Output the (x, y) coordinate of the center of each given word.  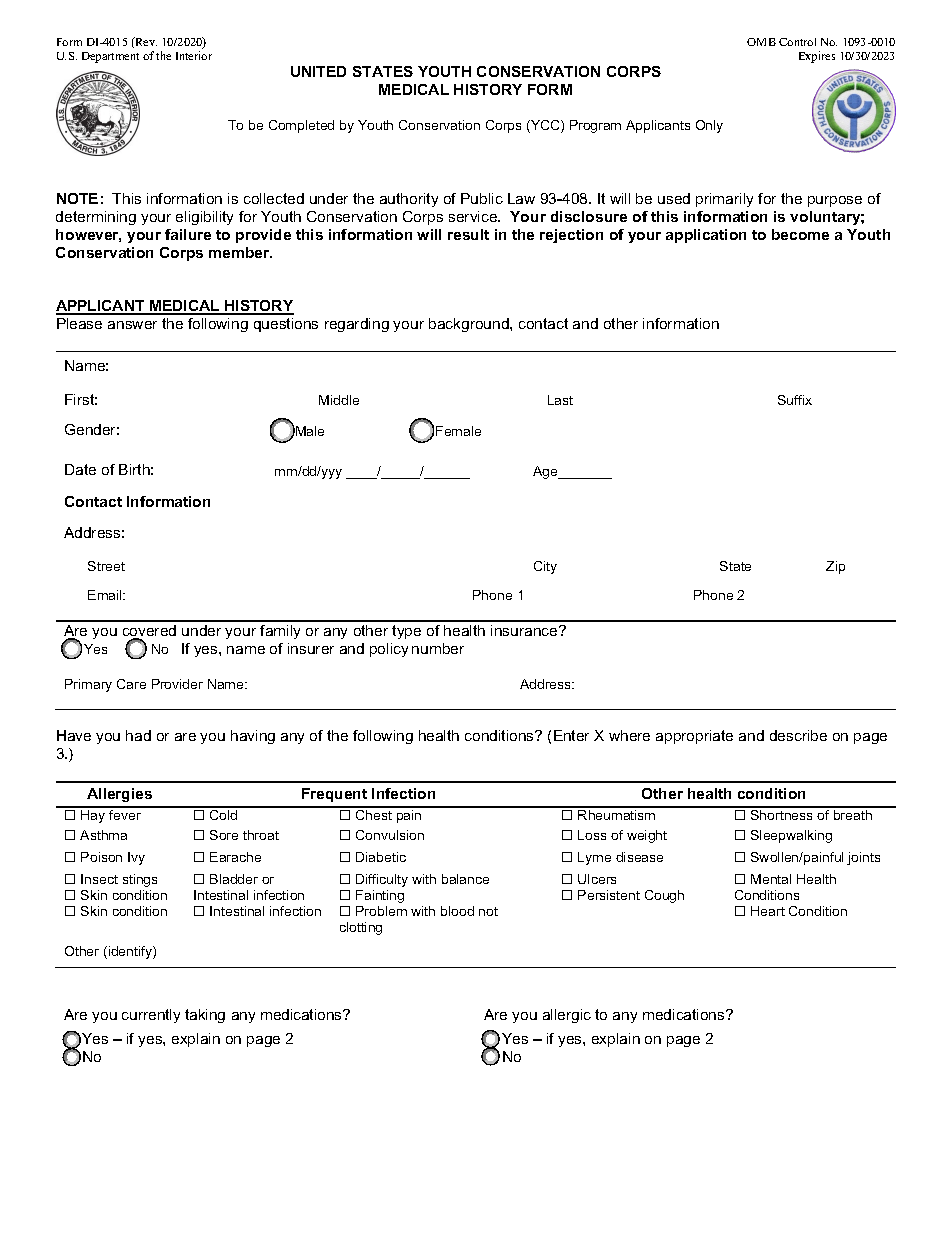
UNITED (318, 71)
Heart (768, 911)
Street (106, 566)
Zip (835, 567)
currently (151, 1016)
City (545, 567)
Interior (194, 55)
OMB (761, 42)
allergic (567, 1016)
